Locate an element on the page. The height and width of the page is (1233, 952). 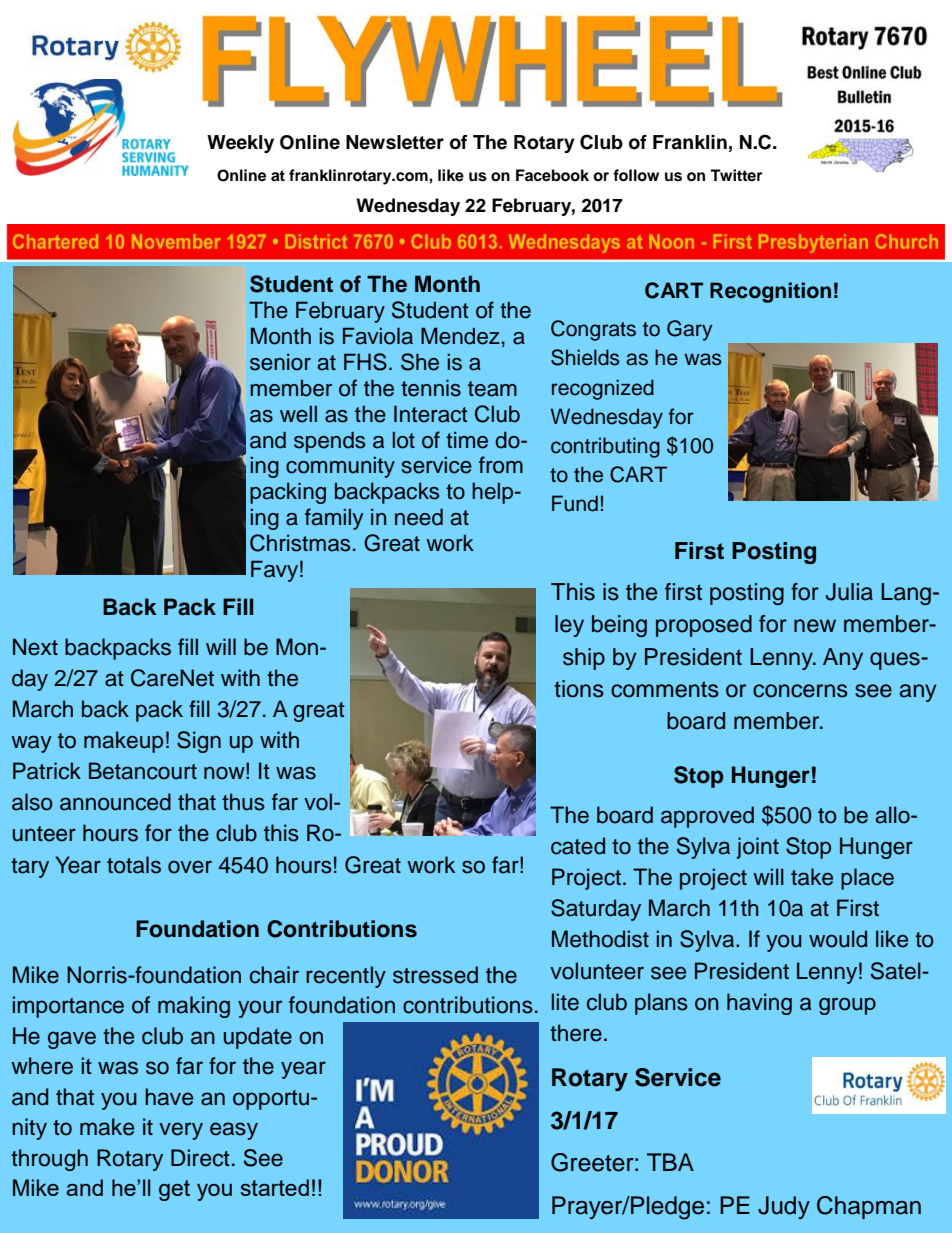
Weekly is located at coordinates (240, 144).
